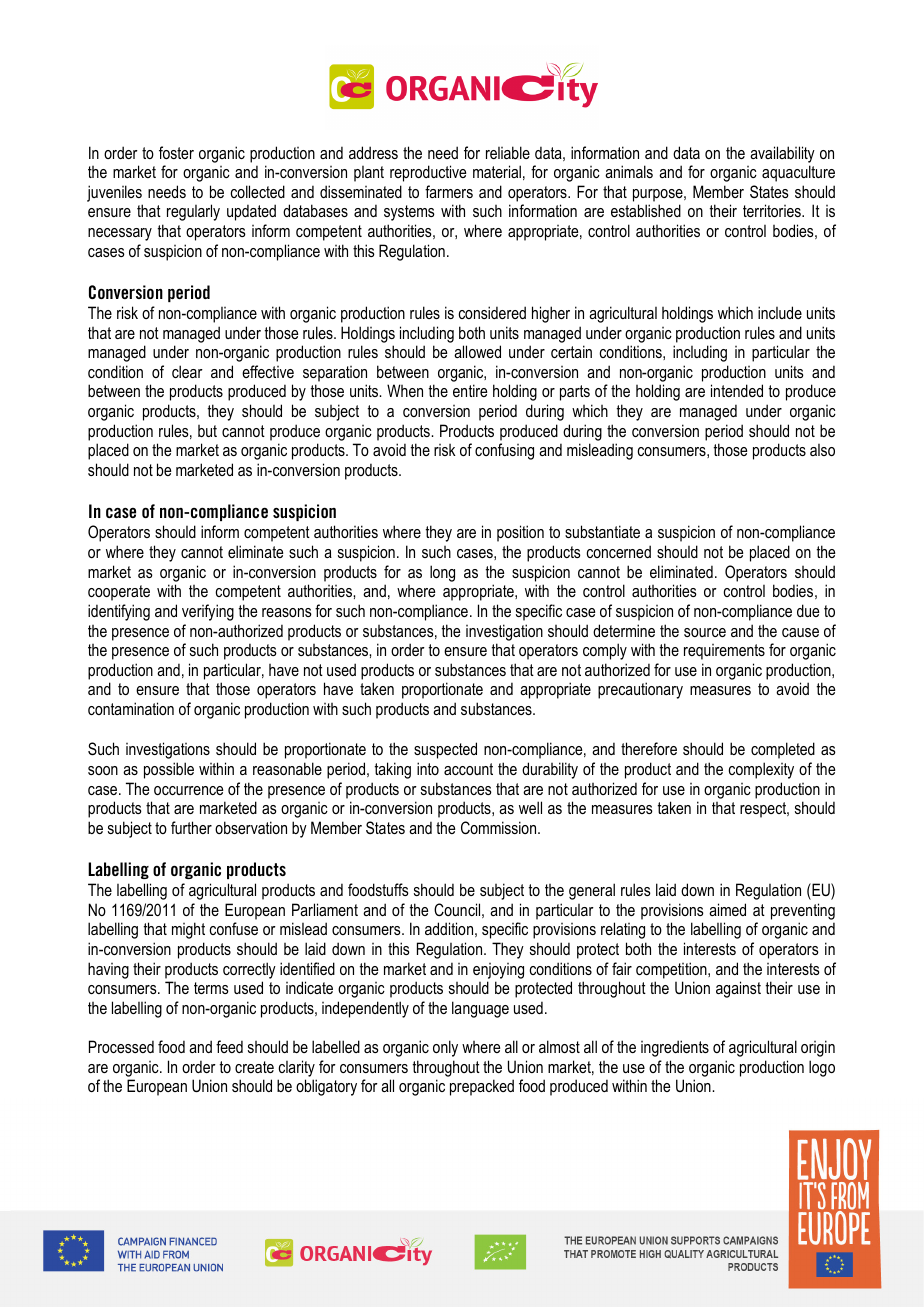 This document has height=1307, width=924. What do you see at coordinates (169, 770) in the document?
I see `possible` at bounding box center [169, 770].
